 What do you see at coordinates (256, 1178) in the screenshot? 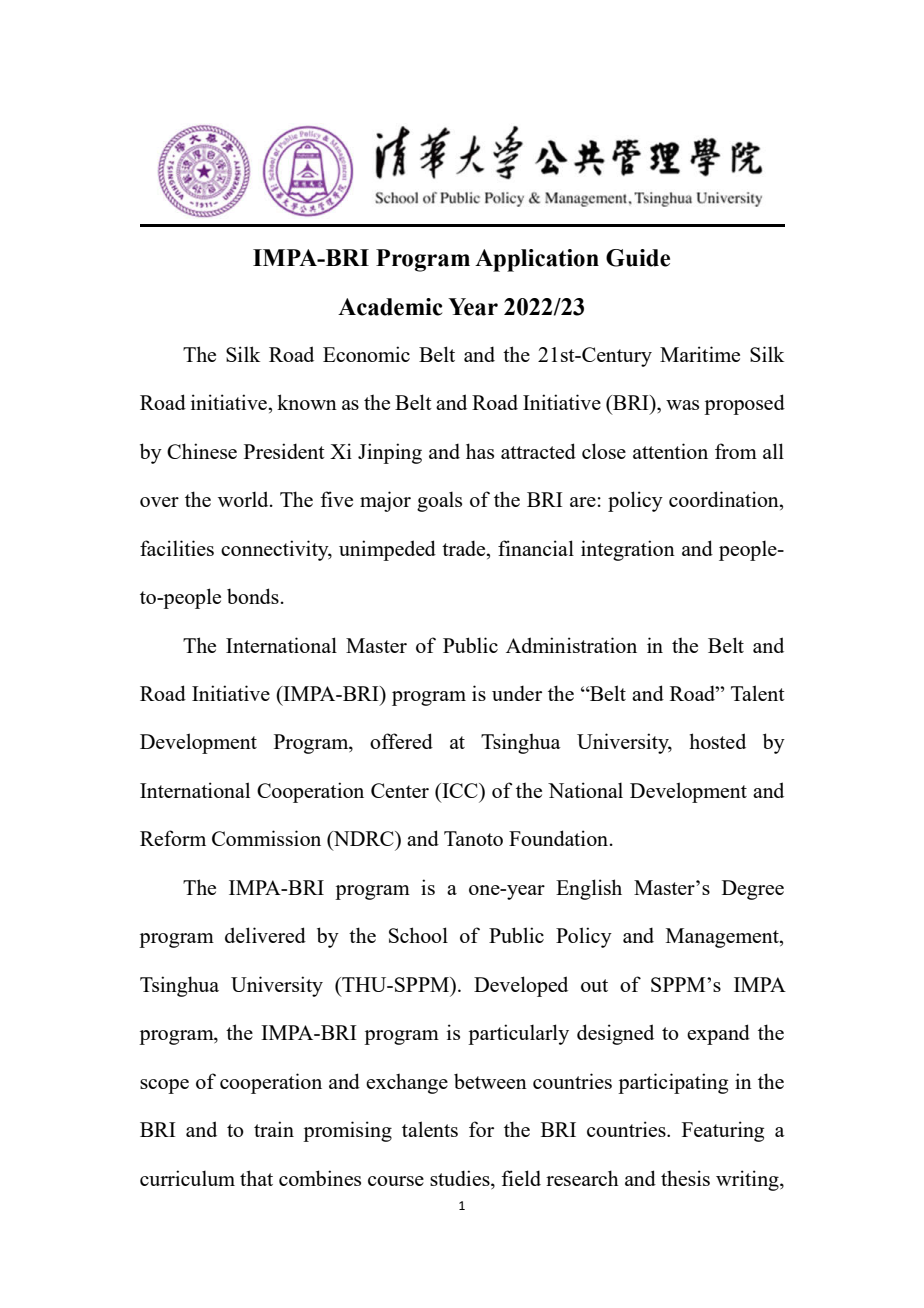
I see `that` at bounding box center [256, 1178].
